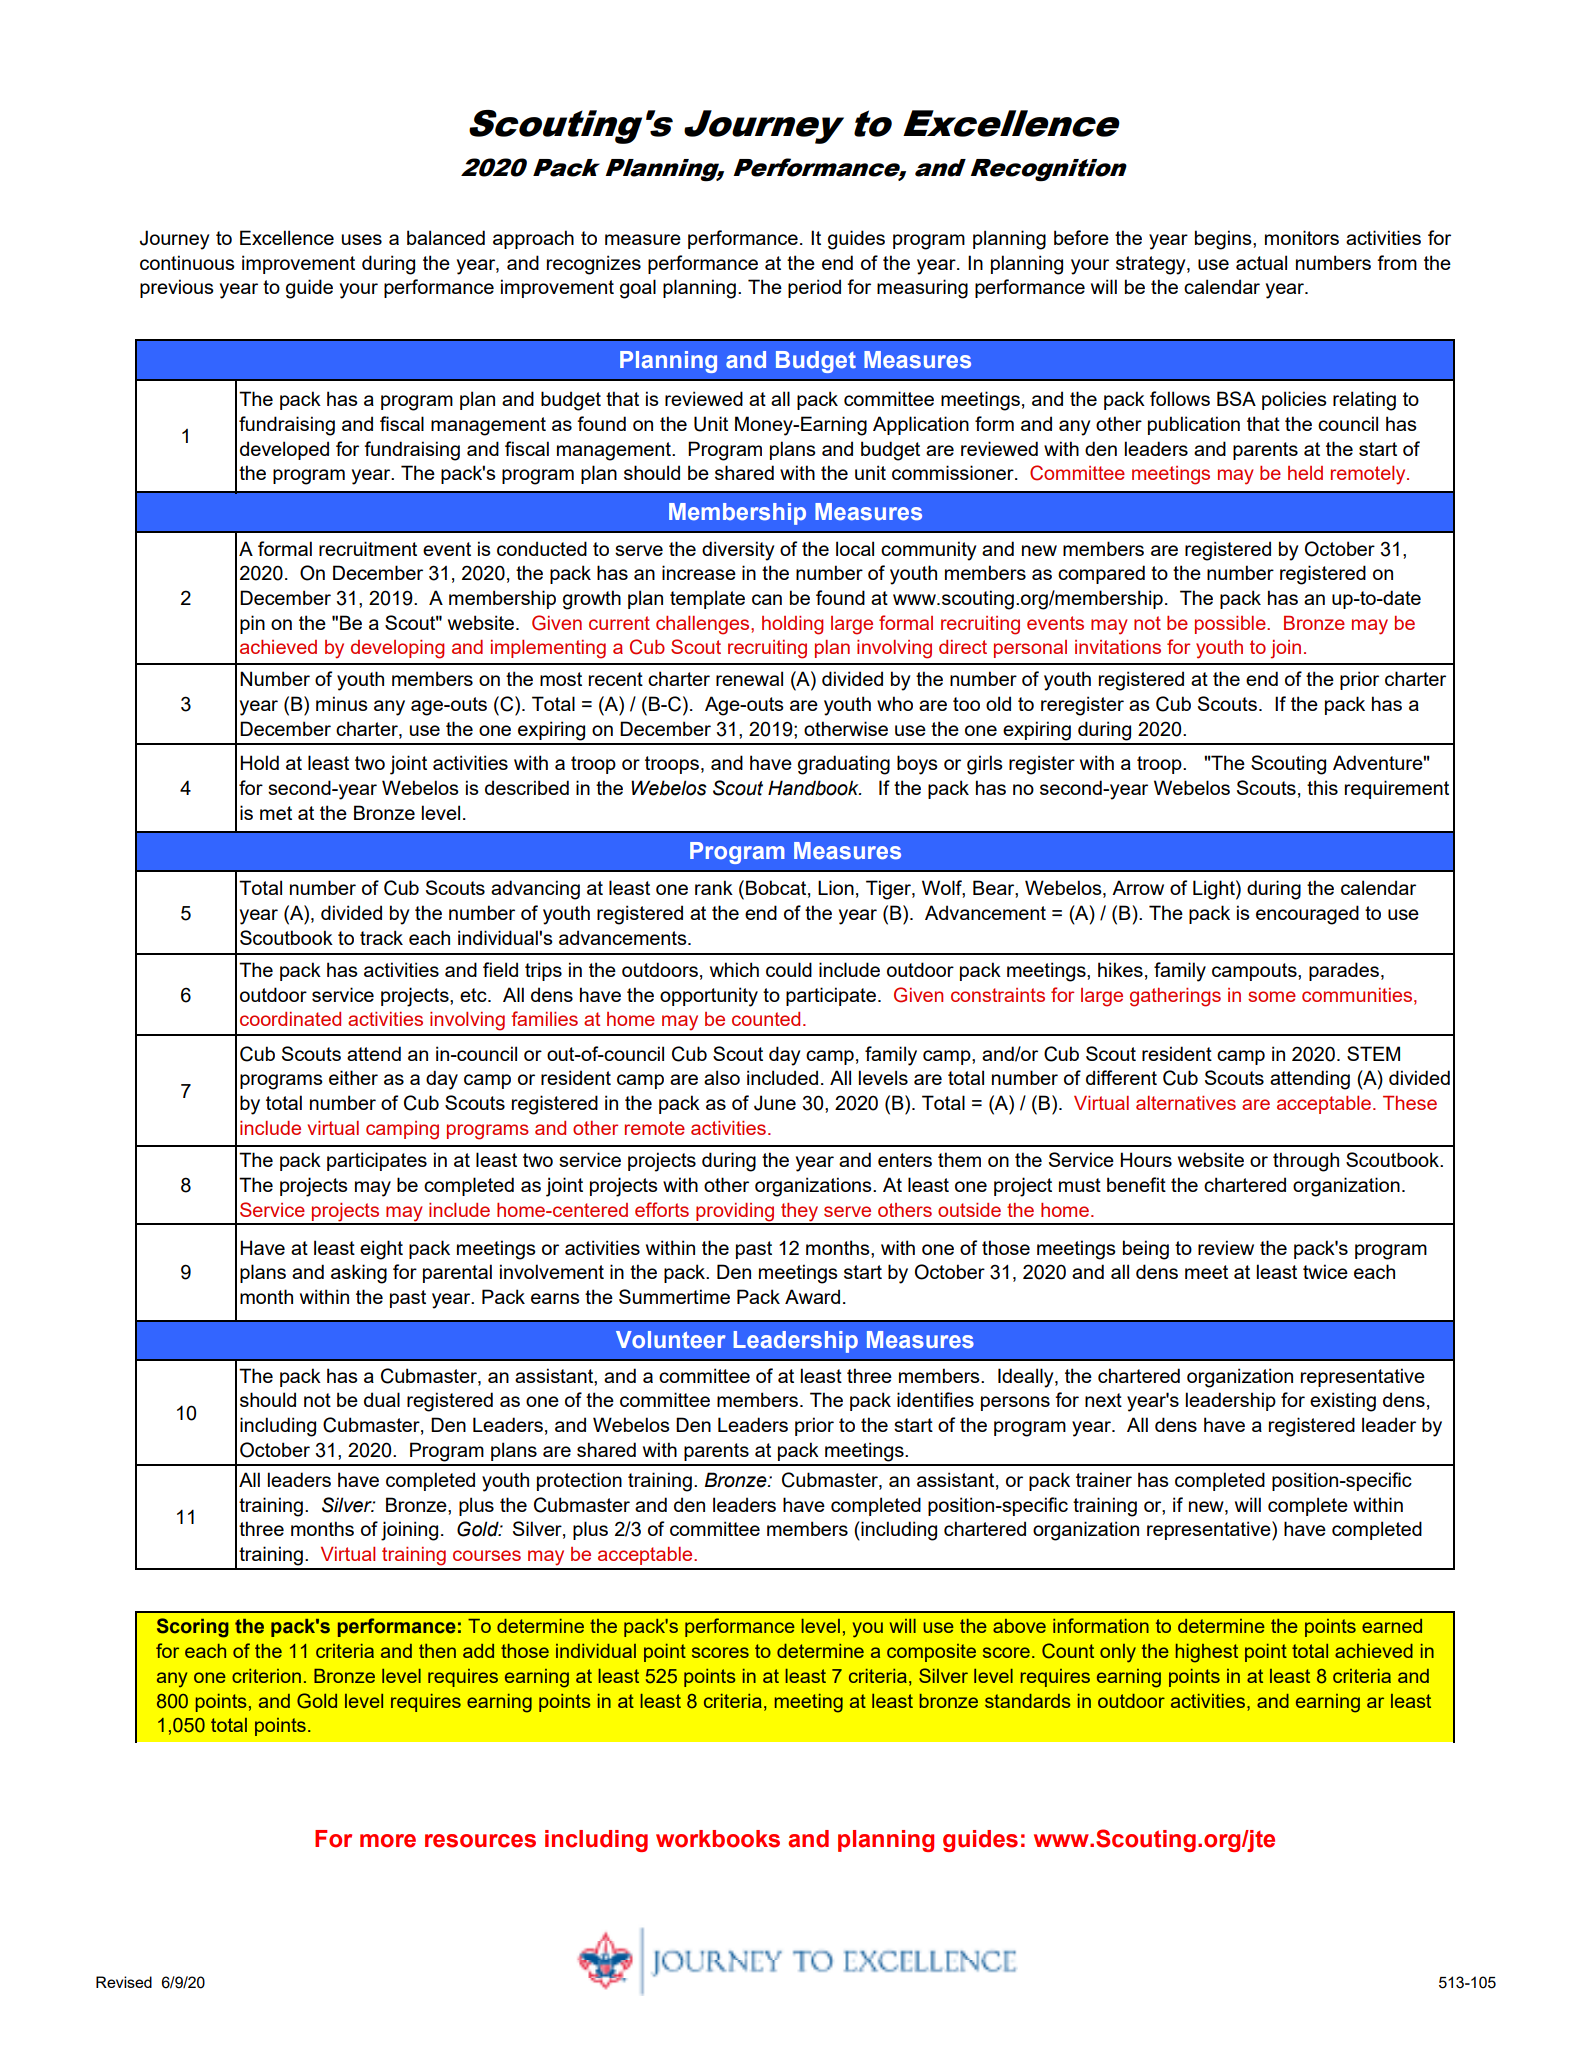 The width and height of the document is (1592, 2061). What do you see at coordinates (1261, 262) in the document?
I see `actual` at bounding box center [1261, 262].
